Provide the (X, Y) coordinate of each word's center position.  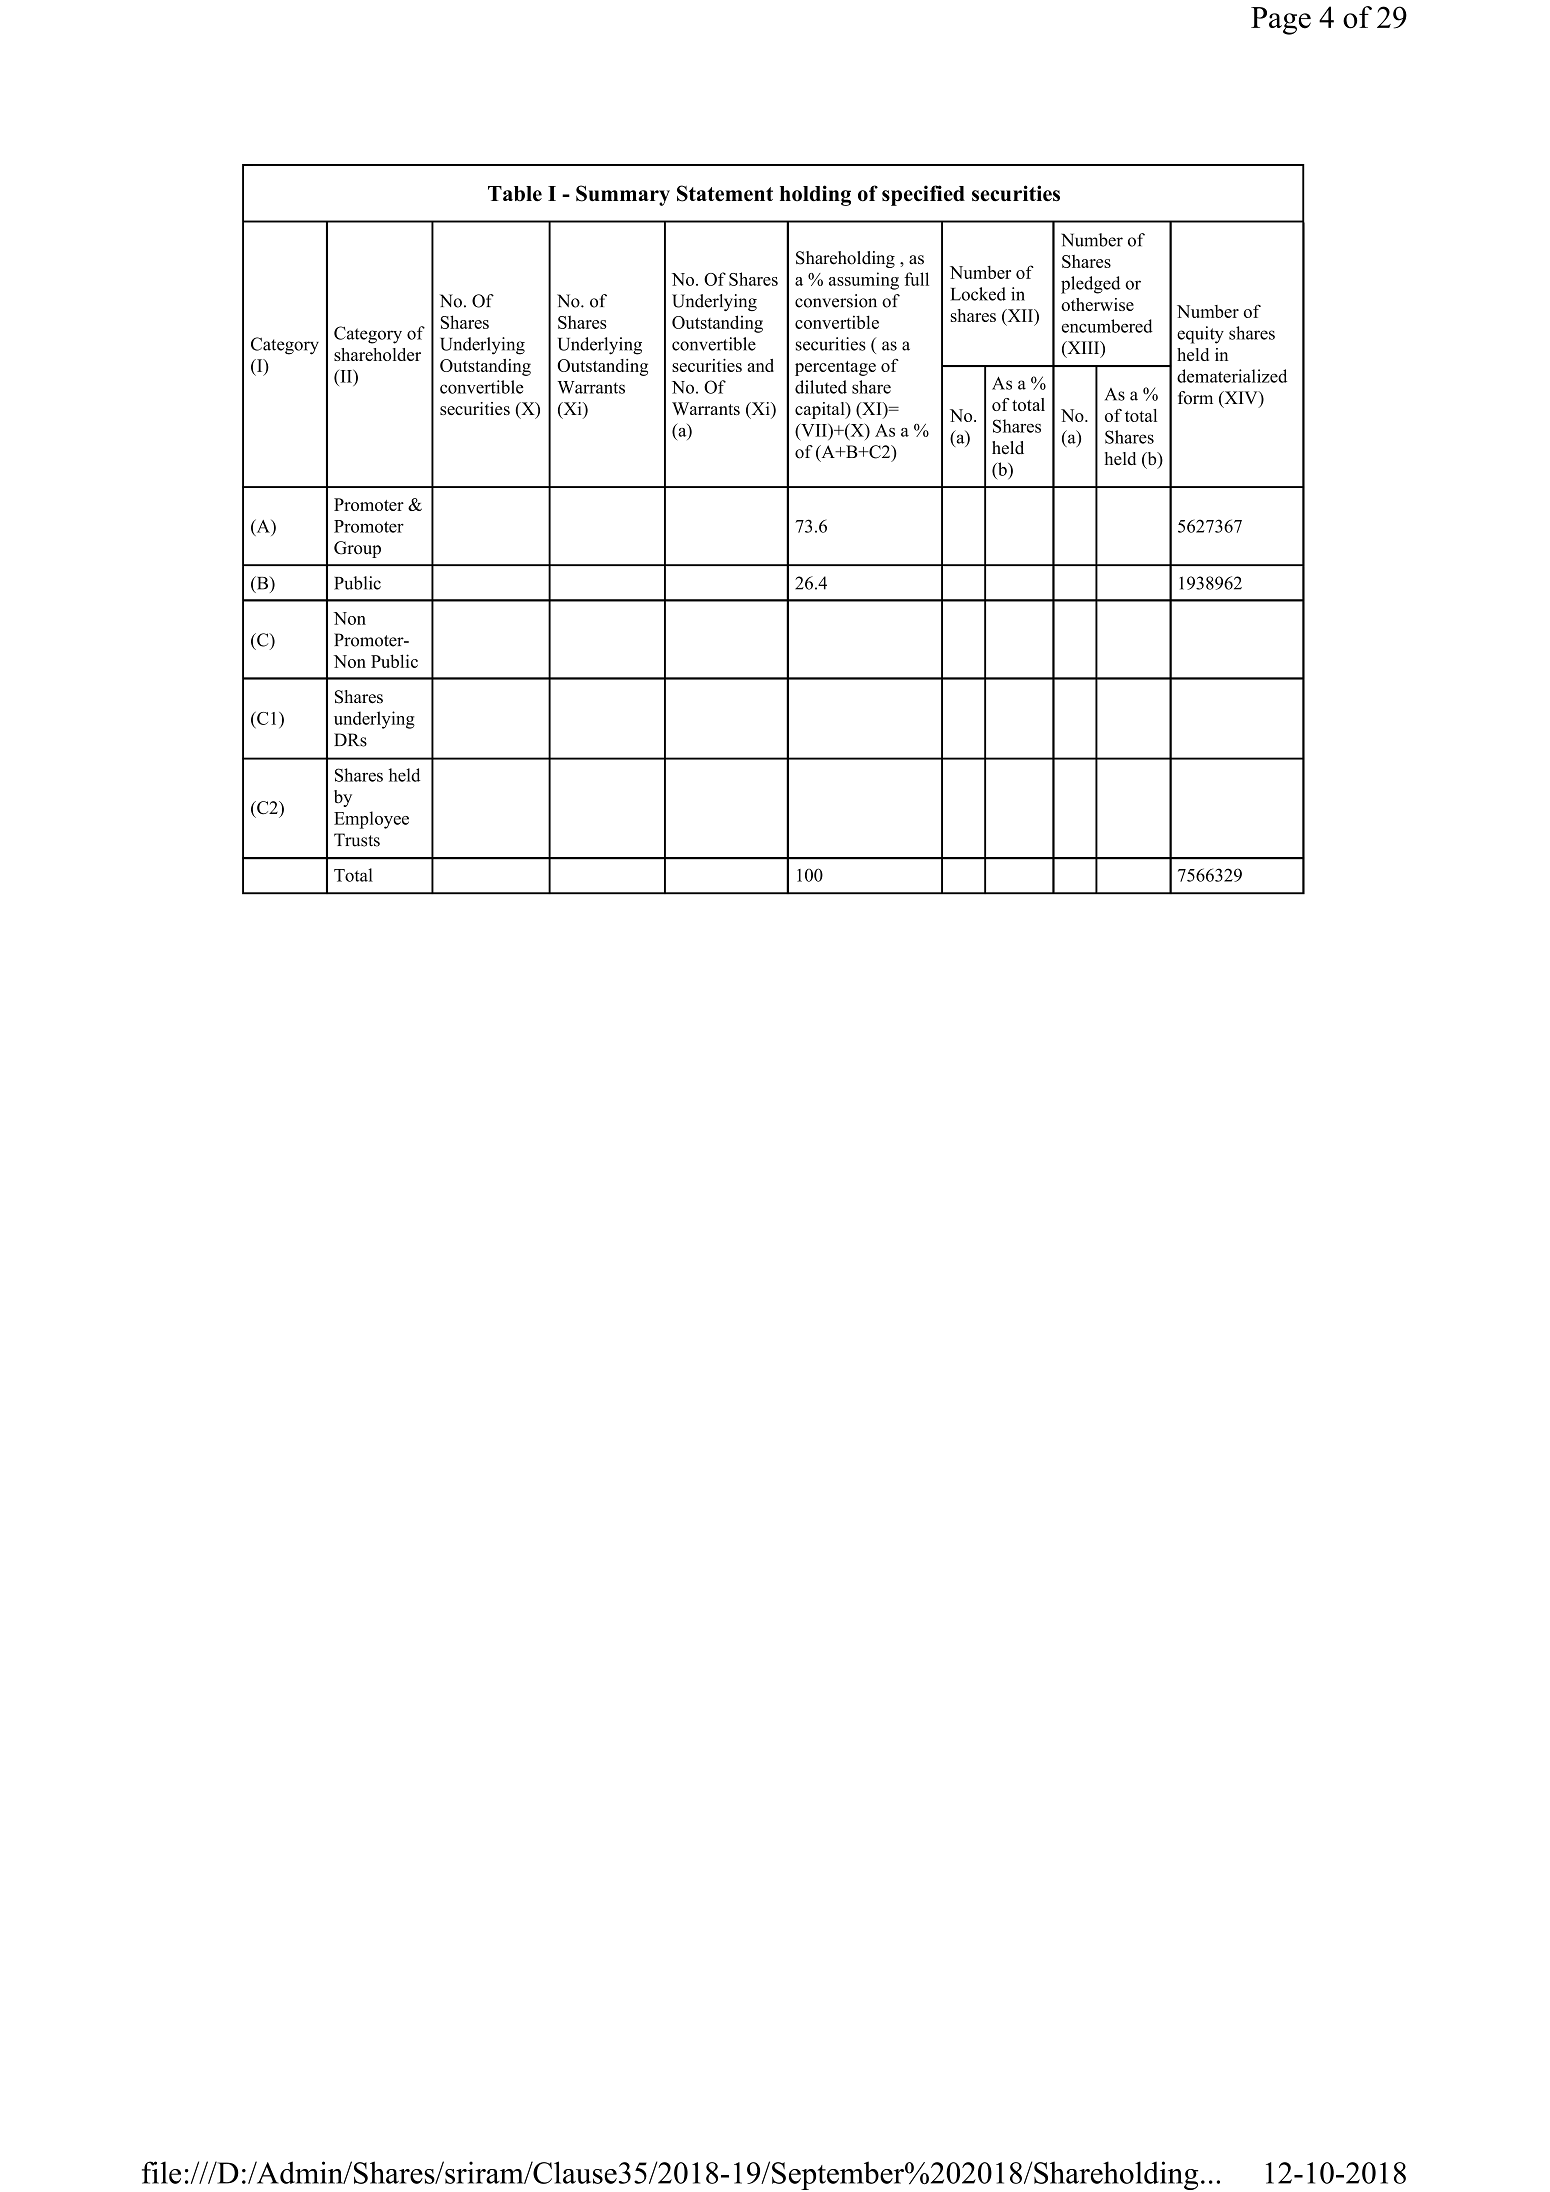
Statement (725, 193)
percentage (835, 368)
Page (1281, 21)
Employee (371, 820)
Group (357, 549)
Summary (623, 195)
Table (515, 194)
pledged (1090, 285)
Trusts (357, 840)
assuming (864, 281)
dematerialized (1232, 376)
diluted (821, 387)
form (1195, 398)
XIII (1083, 347)
